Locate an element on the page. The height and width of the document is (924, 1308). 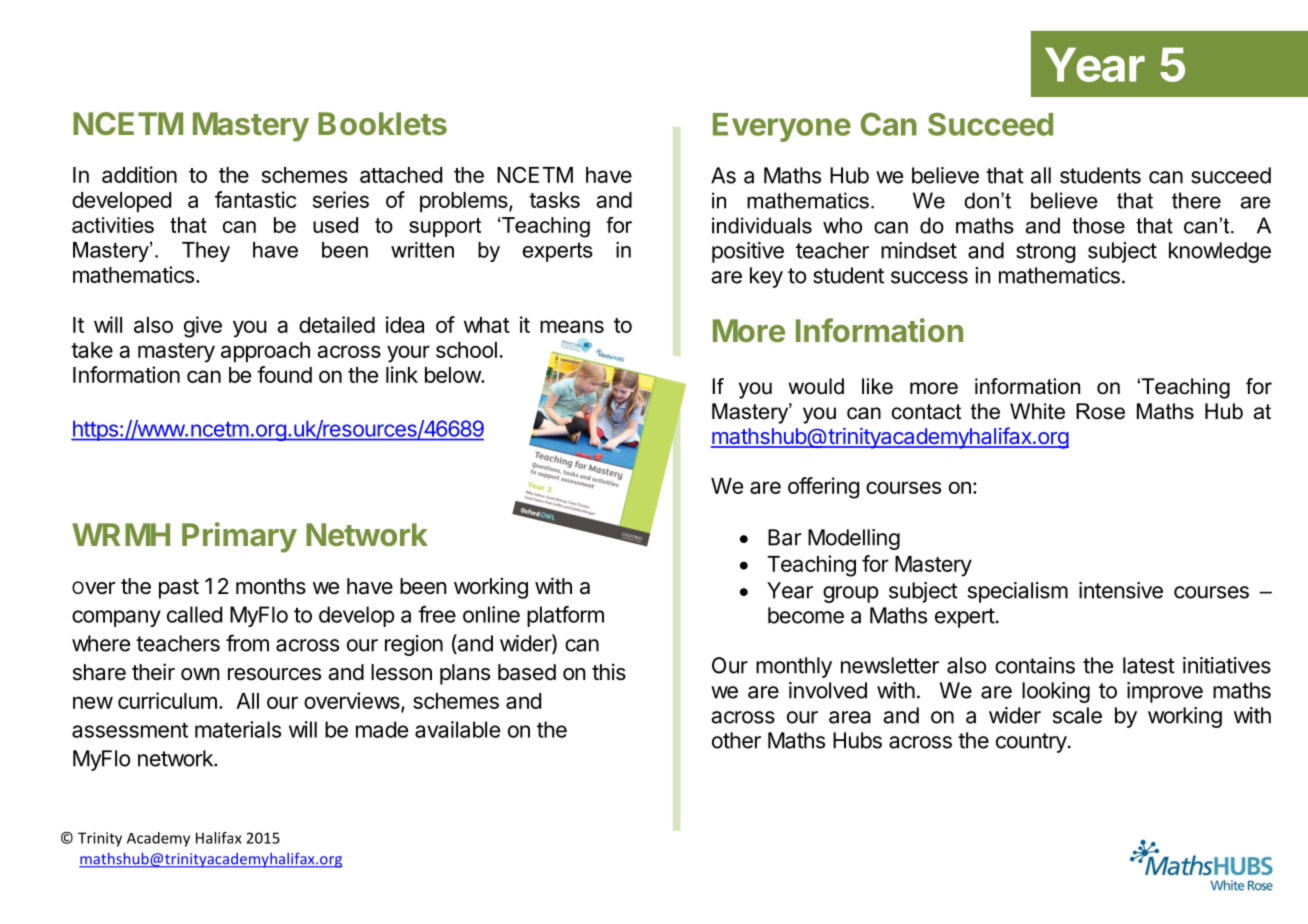
strong is located at coordinates (1045, 253).
